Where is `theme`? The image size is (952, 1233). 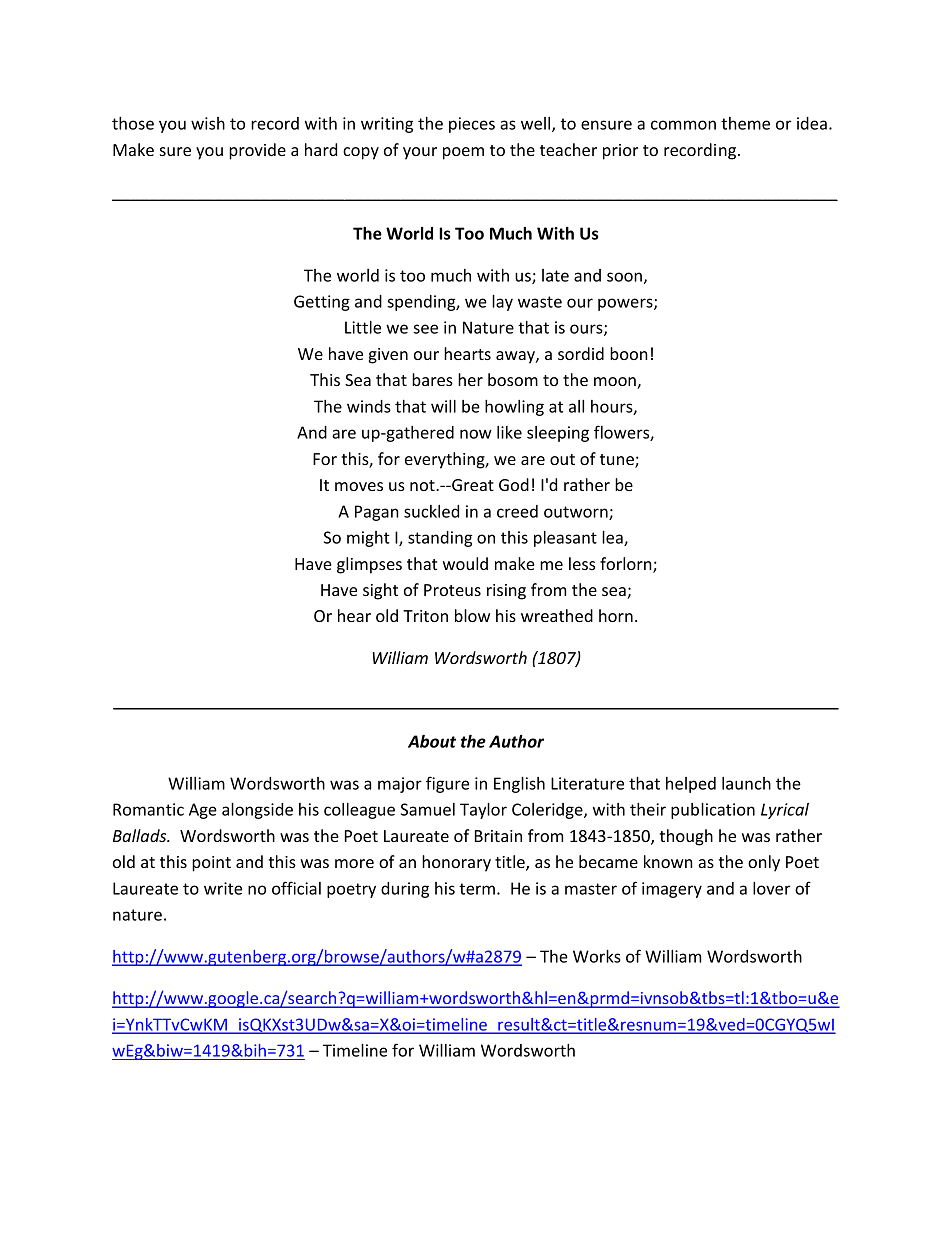
theme is located at coordinates (745, 123).
